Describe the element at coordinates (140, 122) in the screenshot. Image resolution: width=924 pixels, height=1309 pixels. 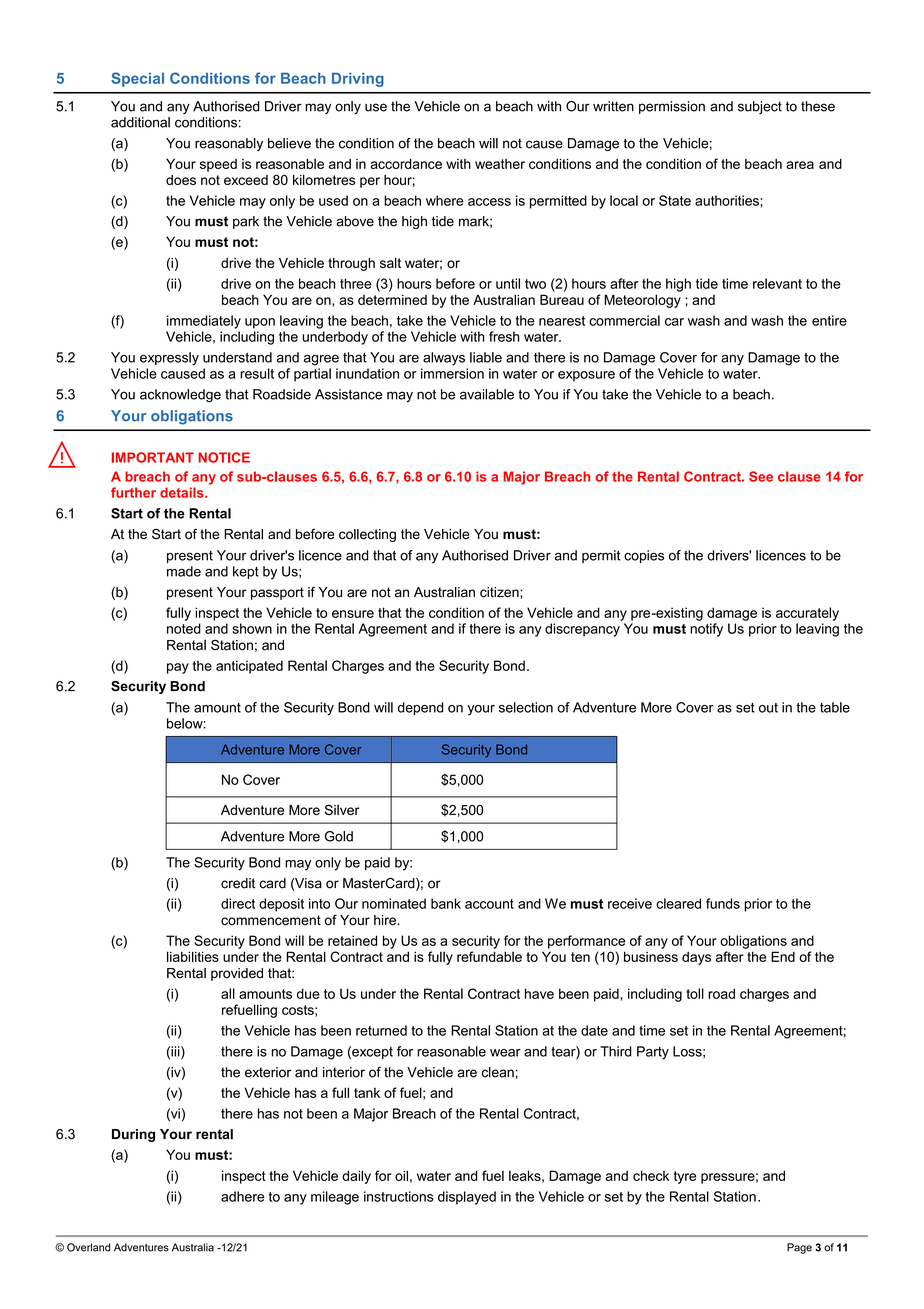
I see `additional` at that location.
